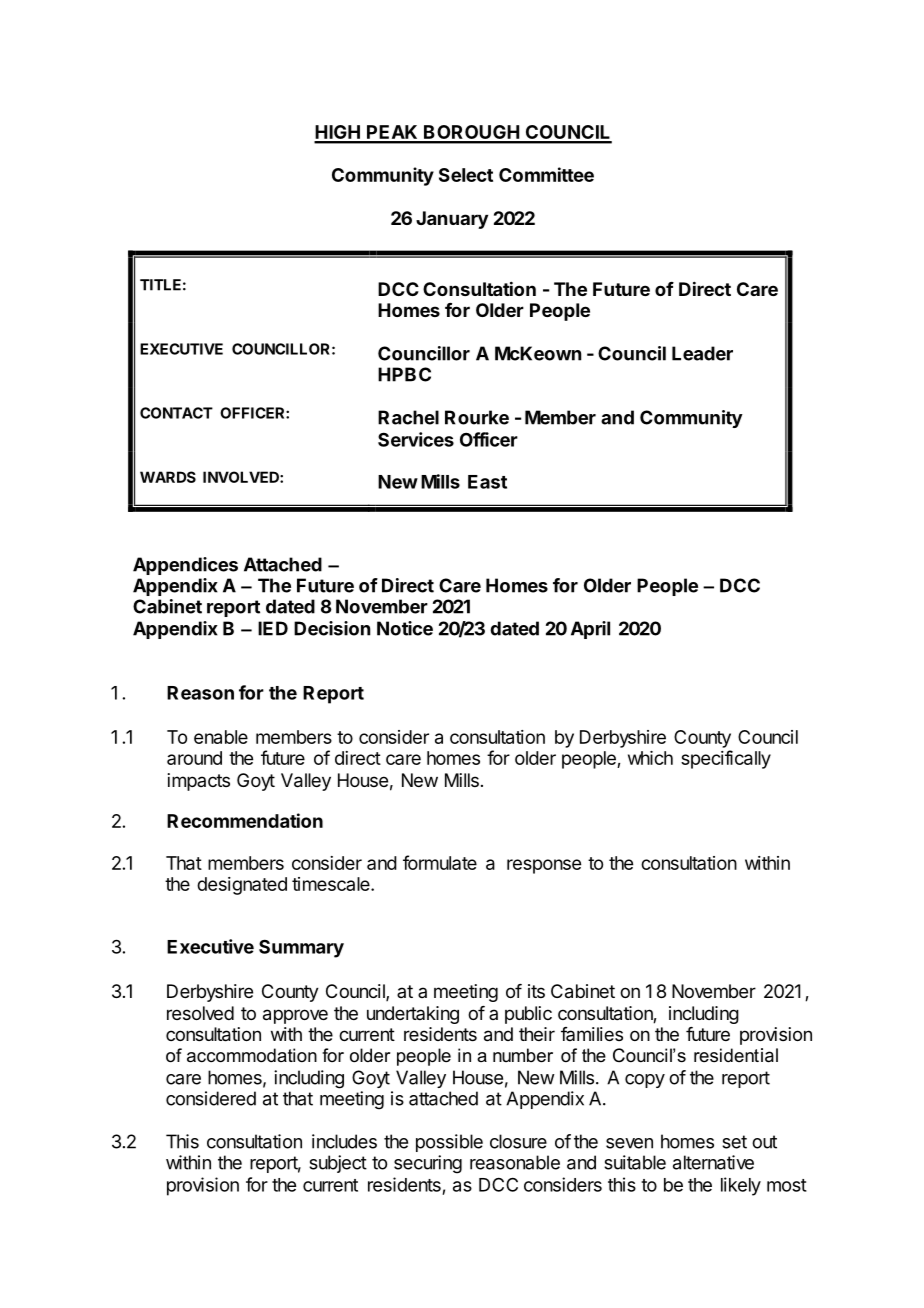 This image has width=924, height=1308. Describe the element at coordinates (452, 220) in the image. I see `January` at that location.
